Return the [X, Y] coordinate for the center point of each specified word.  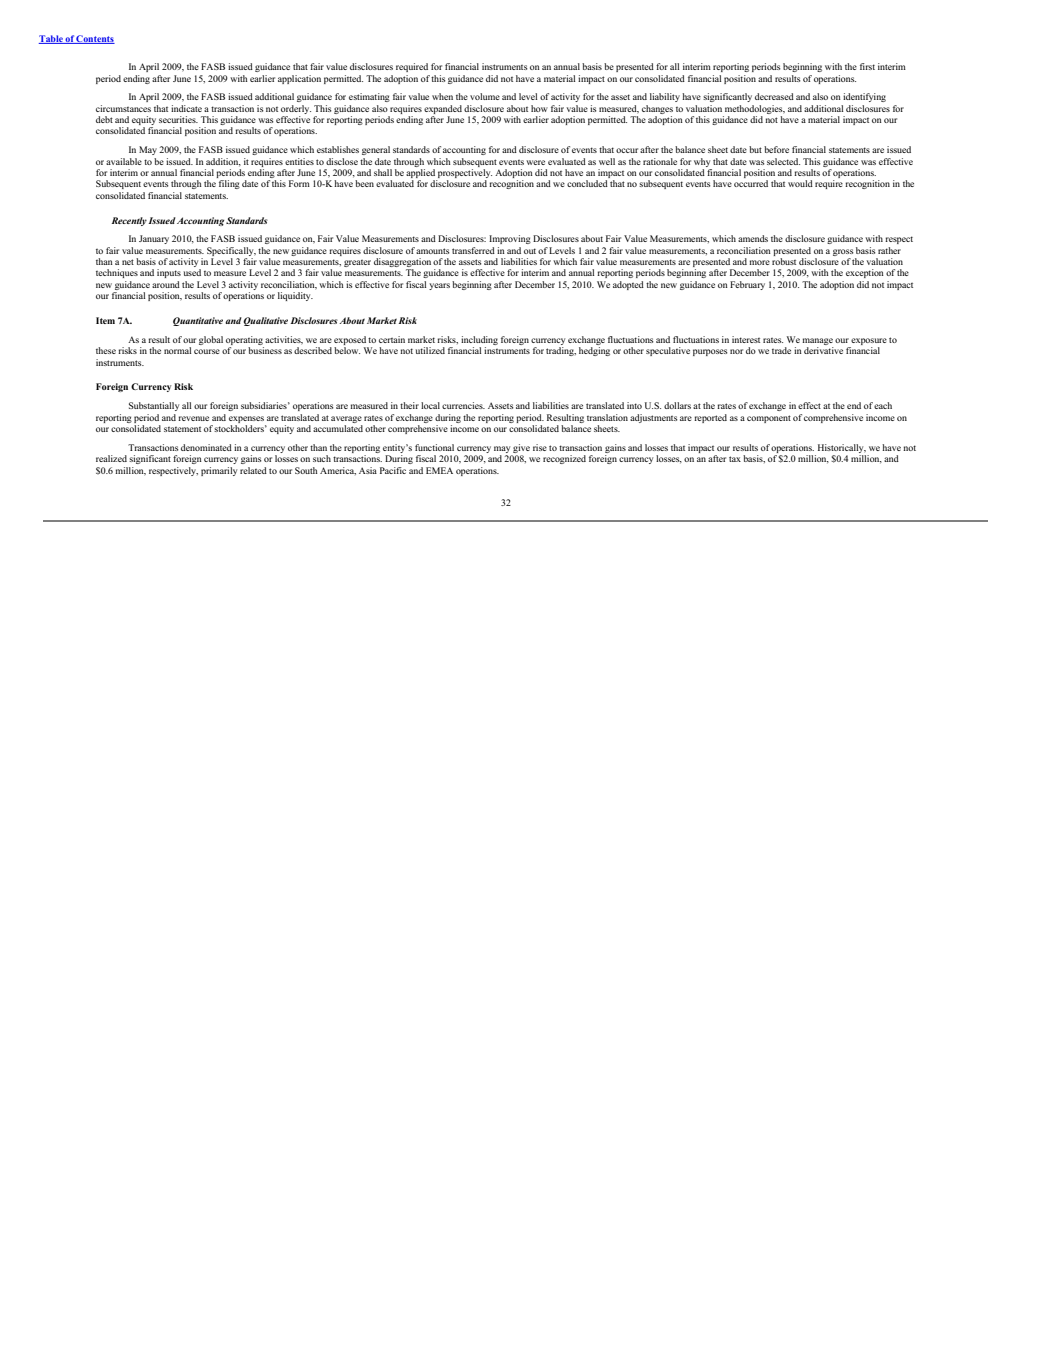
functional [434, 447]
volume [485, 96]
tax [735, 459]
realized [111, 458]
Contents [95, 39]
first [867, 66]
